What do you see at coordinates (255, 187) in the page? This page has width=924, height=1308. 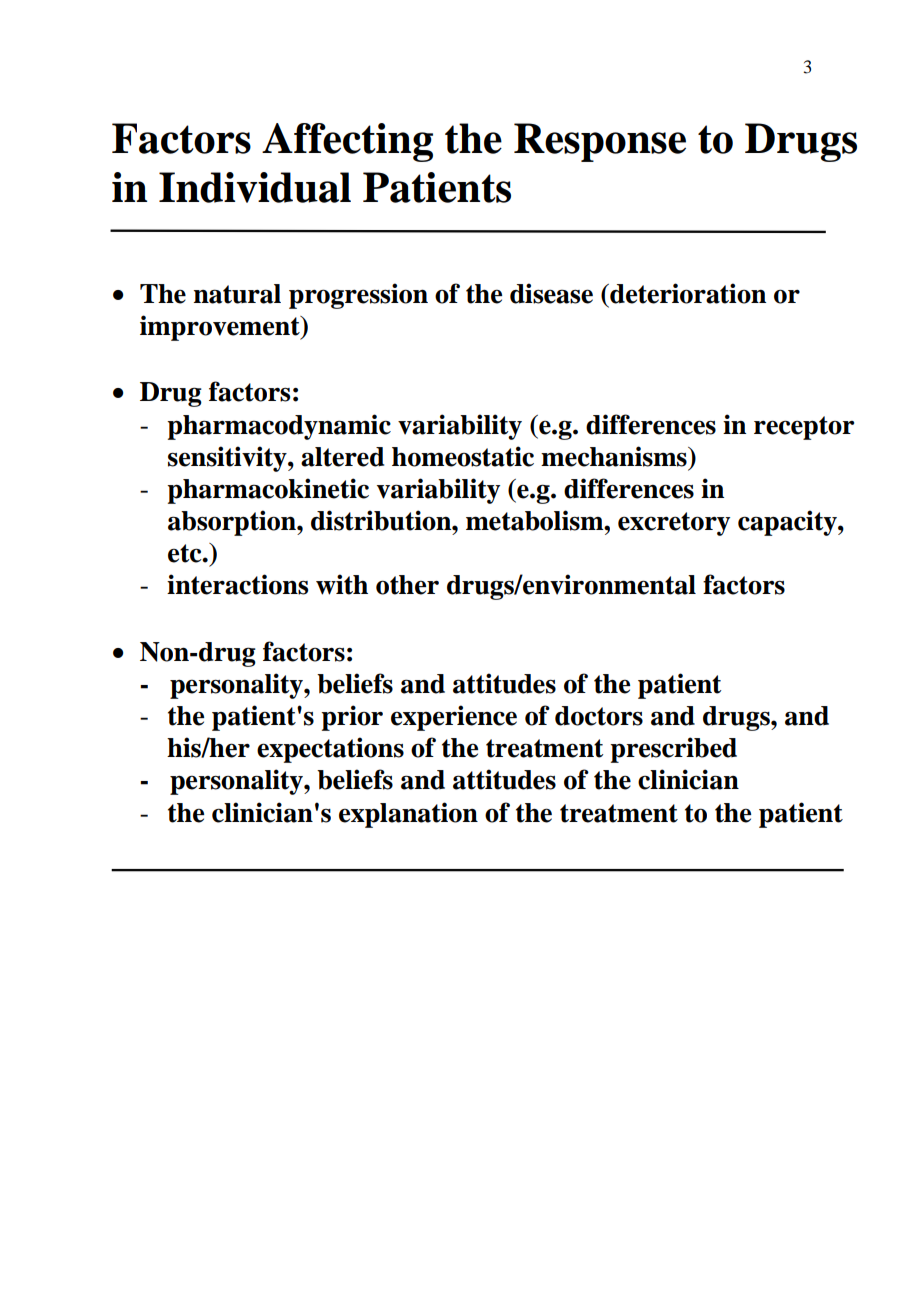 I see `Individual` at bounding box center [255, 187].
